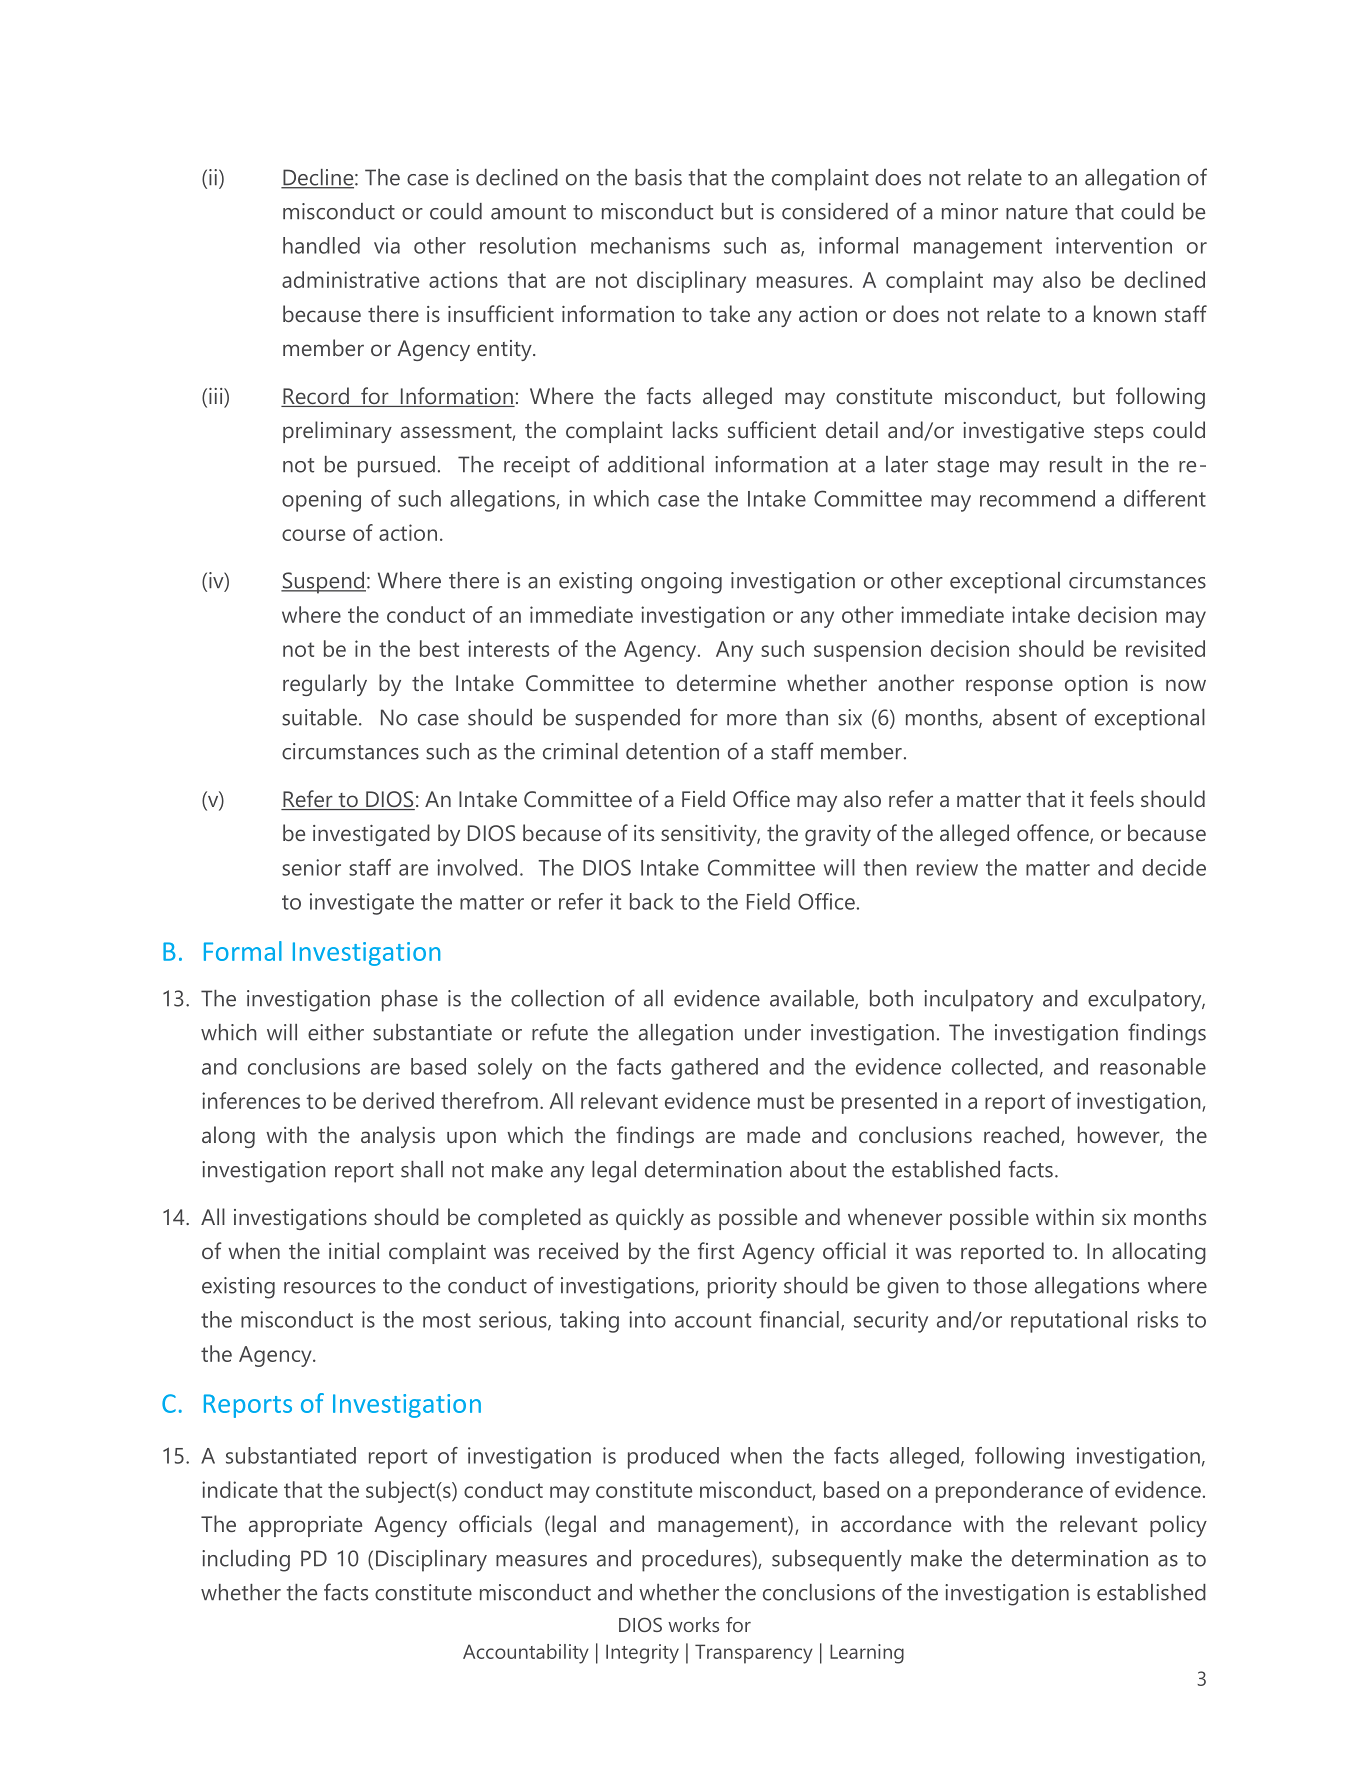 The height and width of the page is (1771, 1368). I want to click on made, so click(773, 1134).
